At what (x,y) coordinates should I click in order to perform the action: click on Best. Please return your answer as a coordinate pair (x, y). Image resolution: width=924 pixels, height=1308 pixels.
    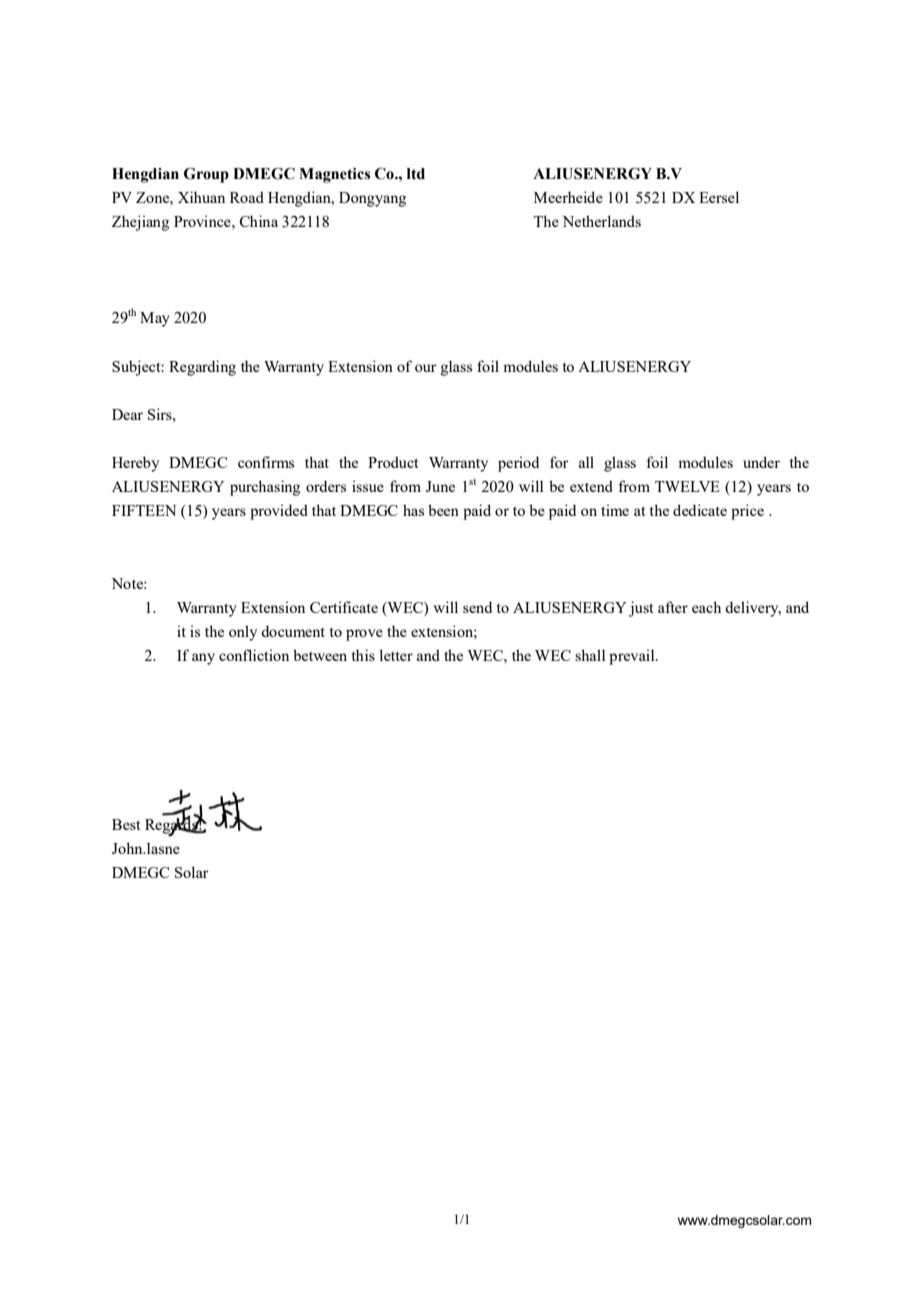
    Looking at the image, I should click on (126, 824).
